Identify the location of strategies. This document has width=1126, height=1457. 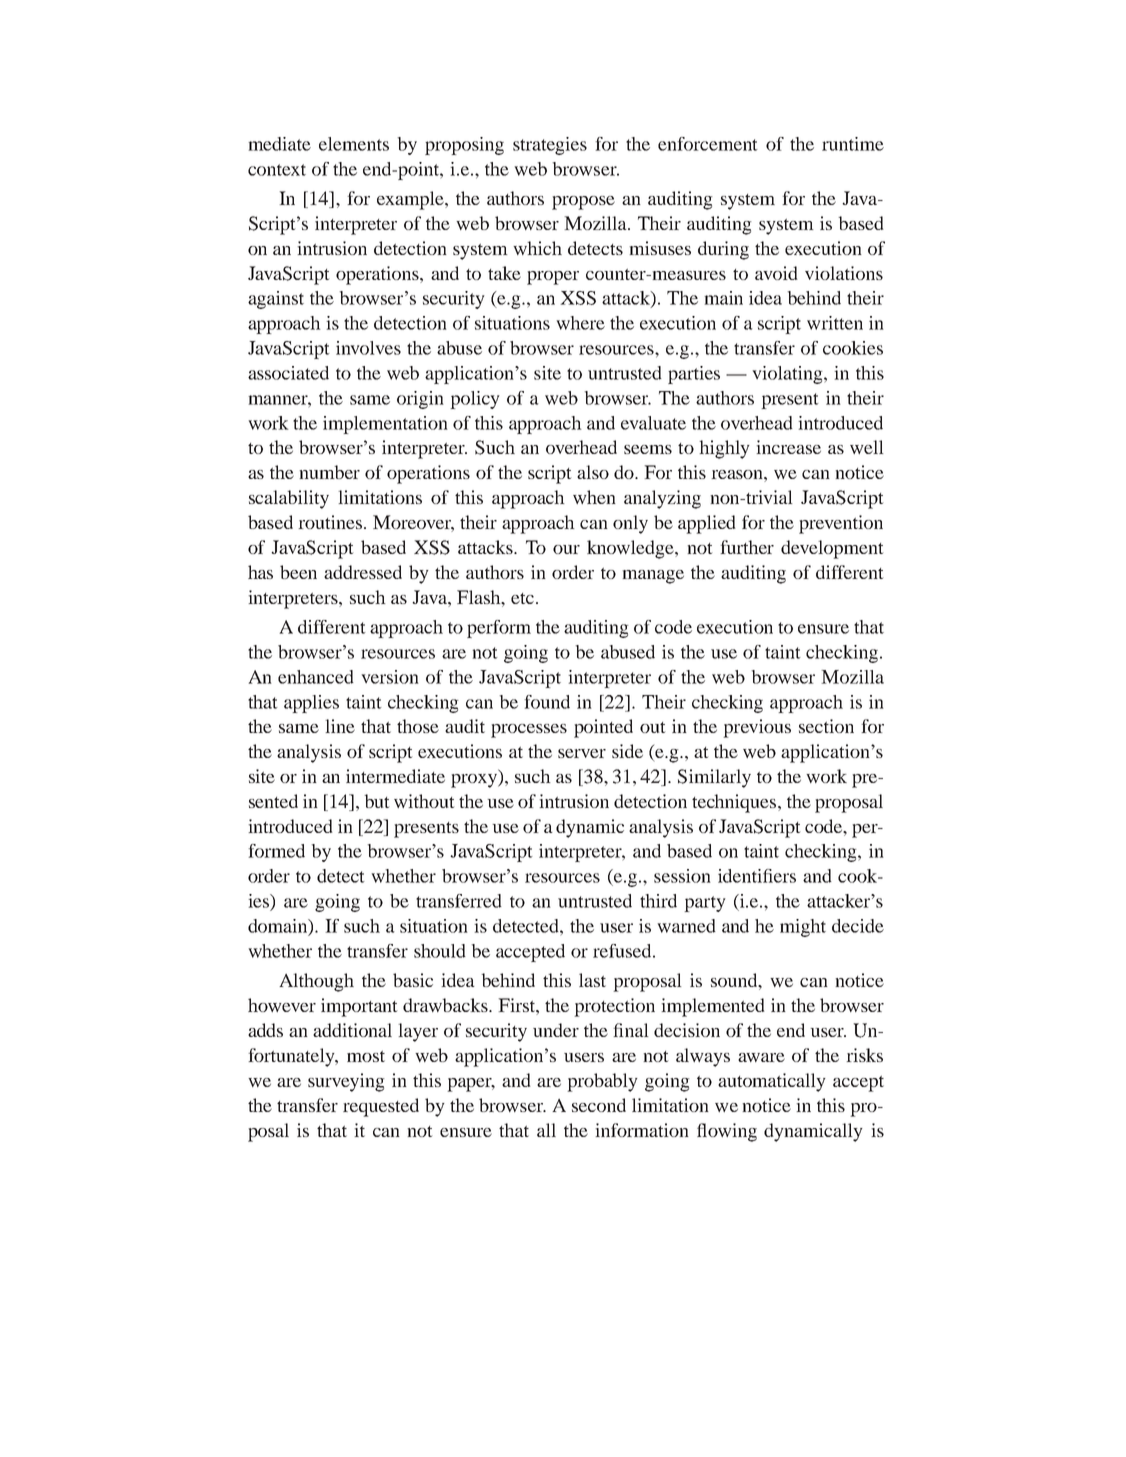
(550, 146).
